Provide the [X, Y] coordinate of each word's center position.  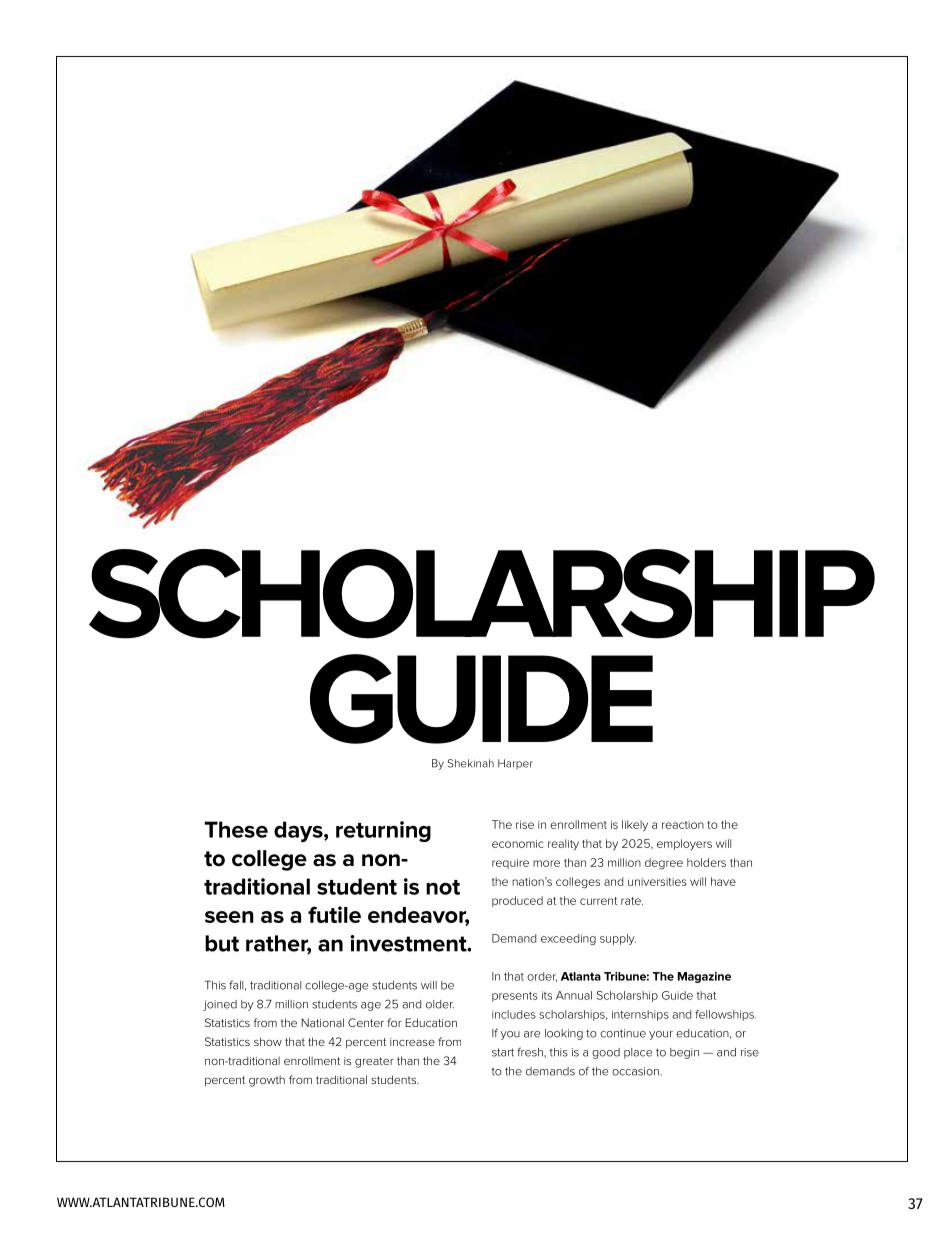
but [222, 943]
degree [664, 864]
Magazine [704, 977]
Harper [515, 764]
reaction [683, 825]
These [236, 829]
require [510, 864]
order [542, 977]
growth [267, 1081]
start [503, 1052]
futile [334, 914]
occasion [636, 1071]
